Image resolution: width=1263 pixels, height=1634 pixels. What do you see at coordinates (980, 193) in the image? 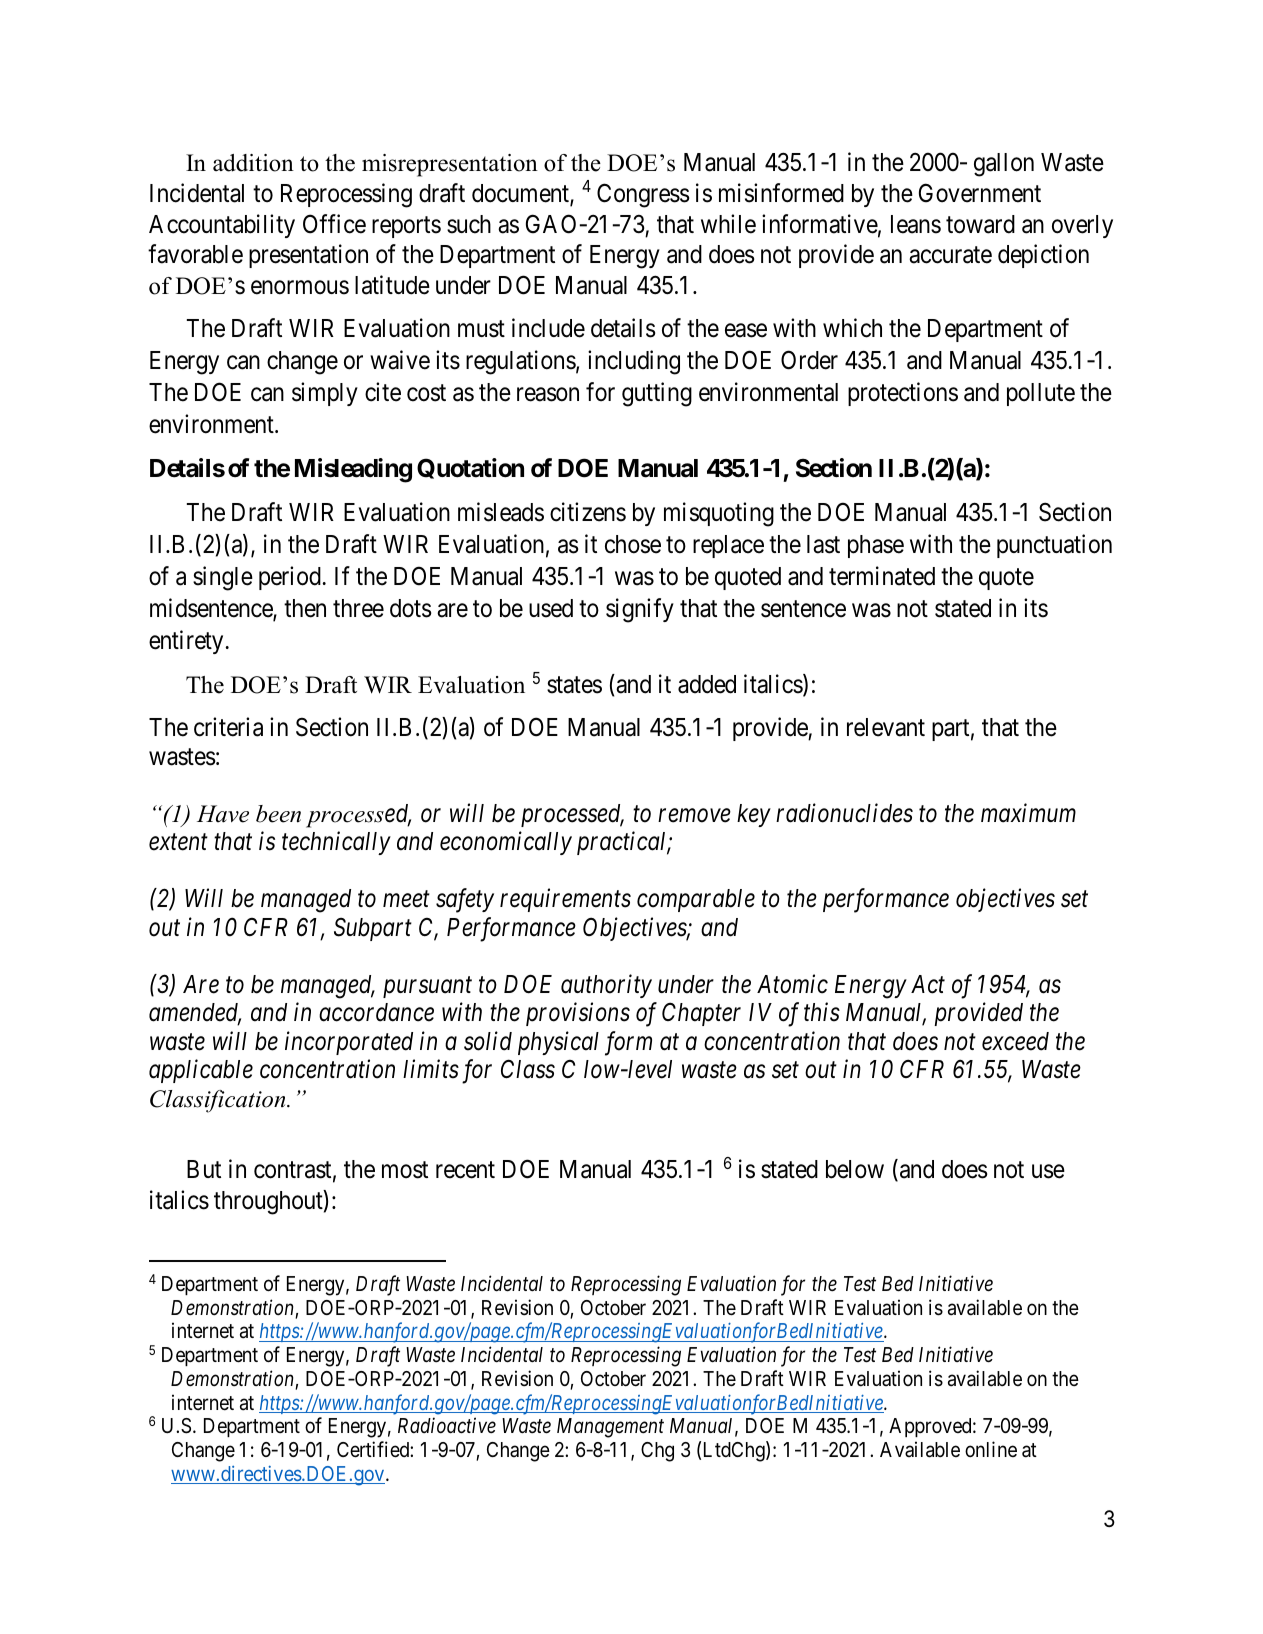
I see `Government` at bounding box center [980, 193].
